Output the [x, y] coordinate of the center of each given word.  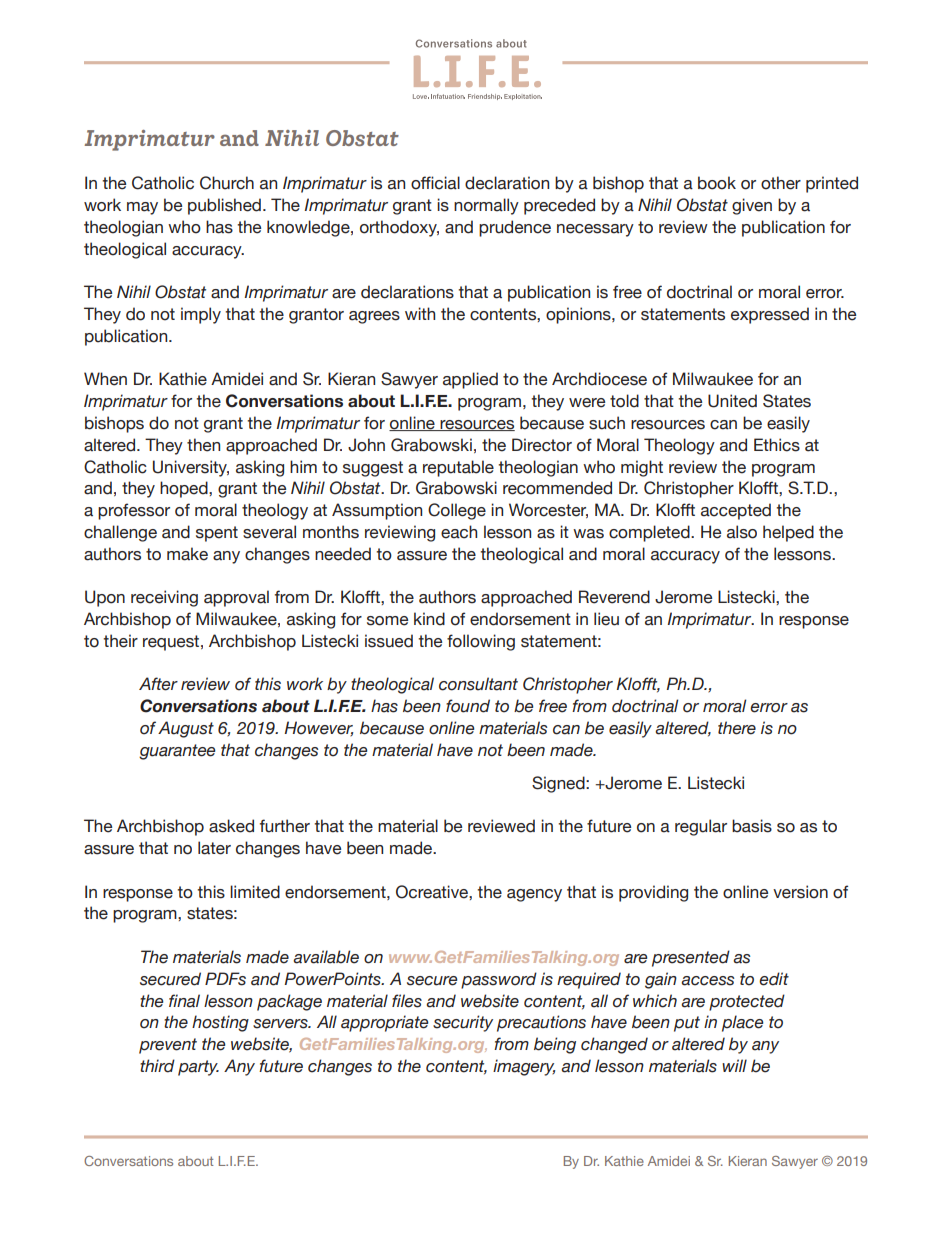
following [481, 642]
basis [752, 826]
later [214, 848]
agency [534, 895]
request [172, 643]
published [224, 206]
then [203, 445]
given [752, 206]
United [732, 401]
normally [486, 206]
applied [470, 380]
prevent [168, 1046]
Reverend [614, 597]
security [463, 1023]
